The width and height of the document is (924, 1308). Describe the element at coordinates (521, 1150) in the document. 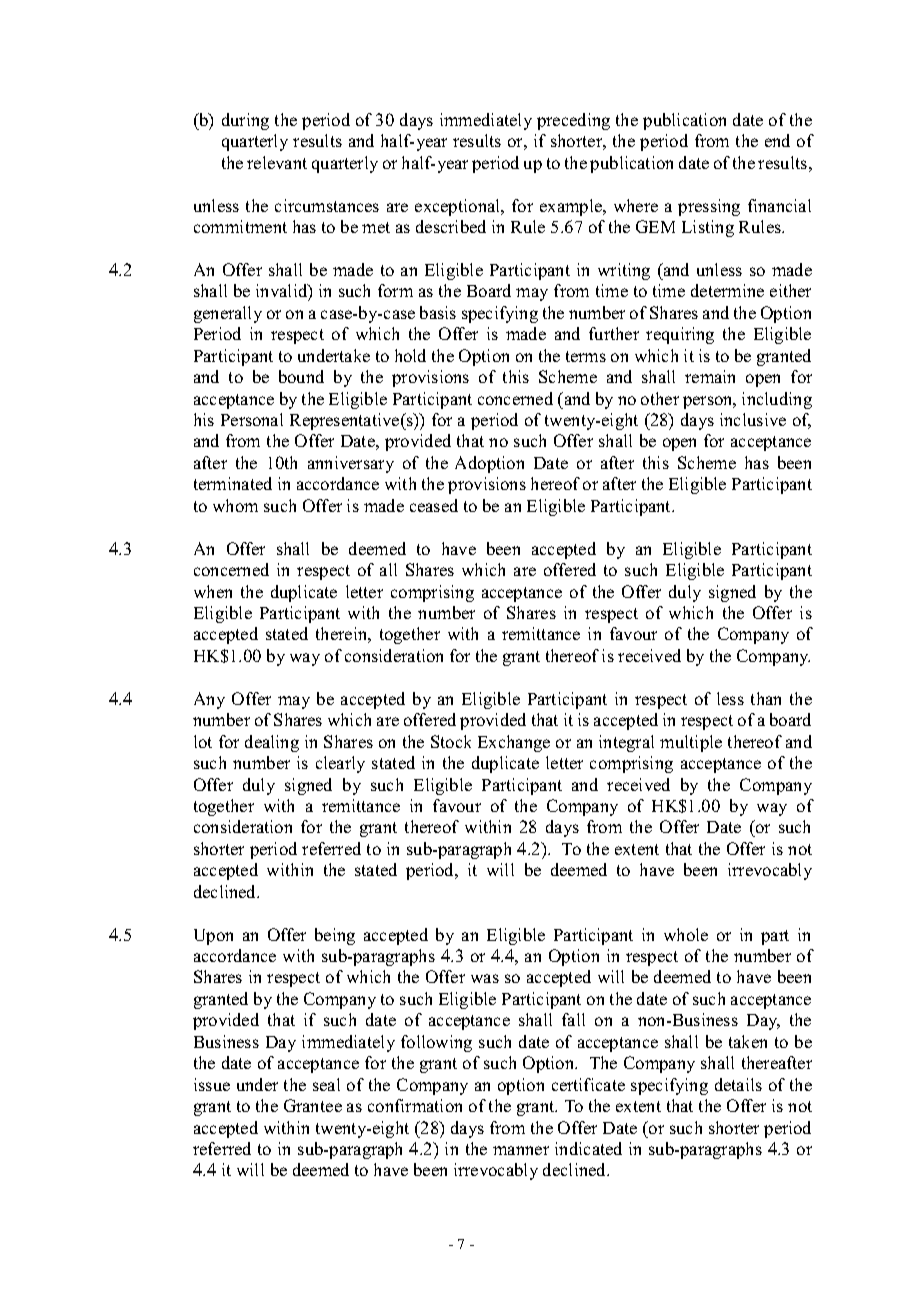

I see `manner` at that location.
